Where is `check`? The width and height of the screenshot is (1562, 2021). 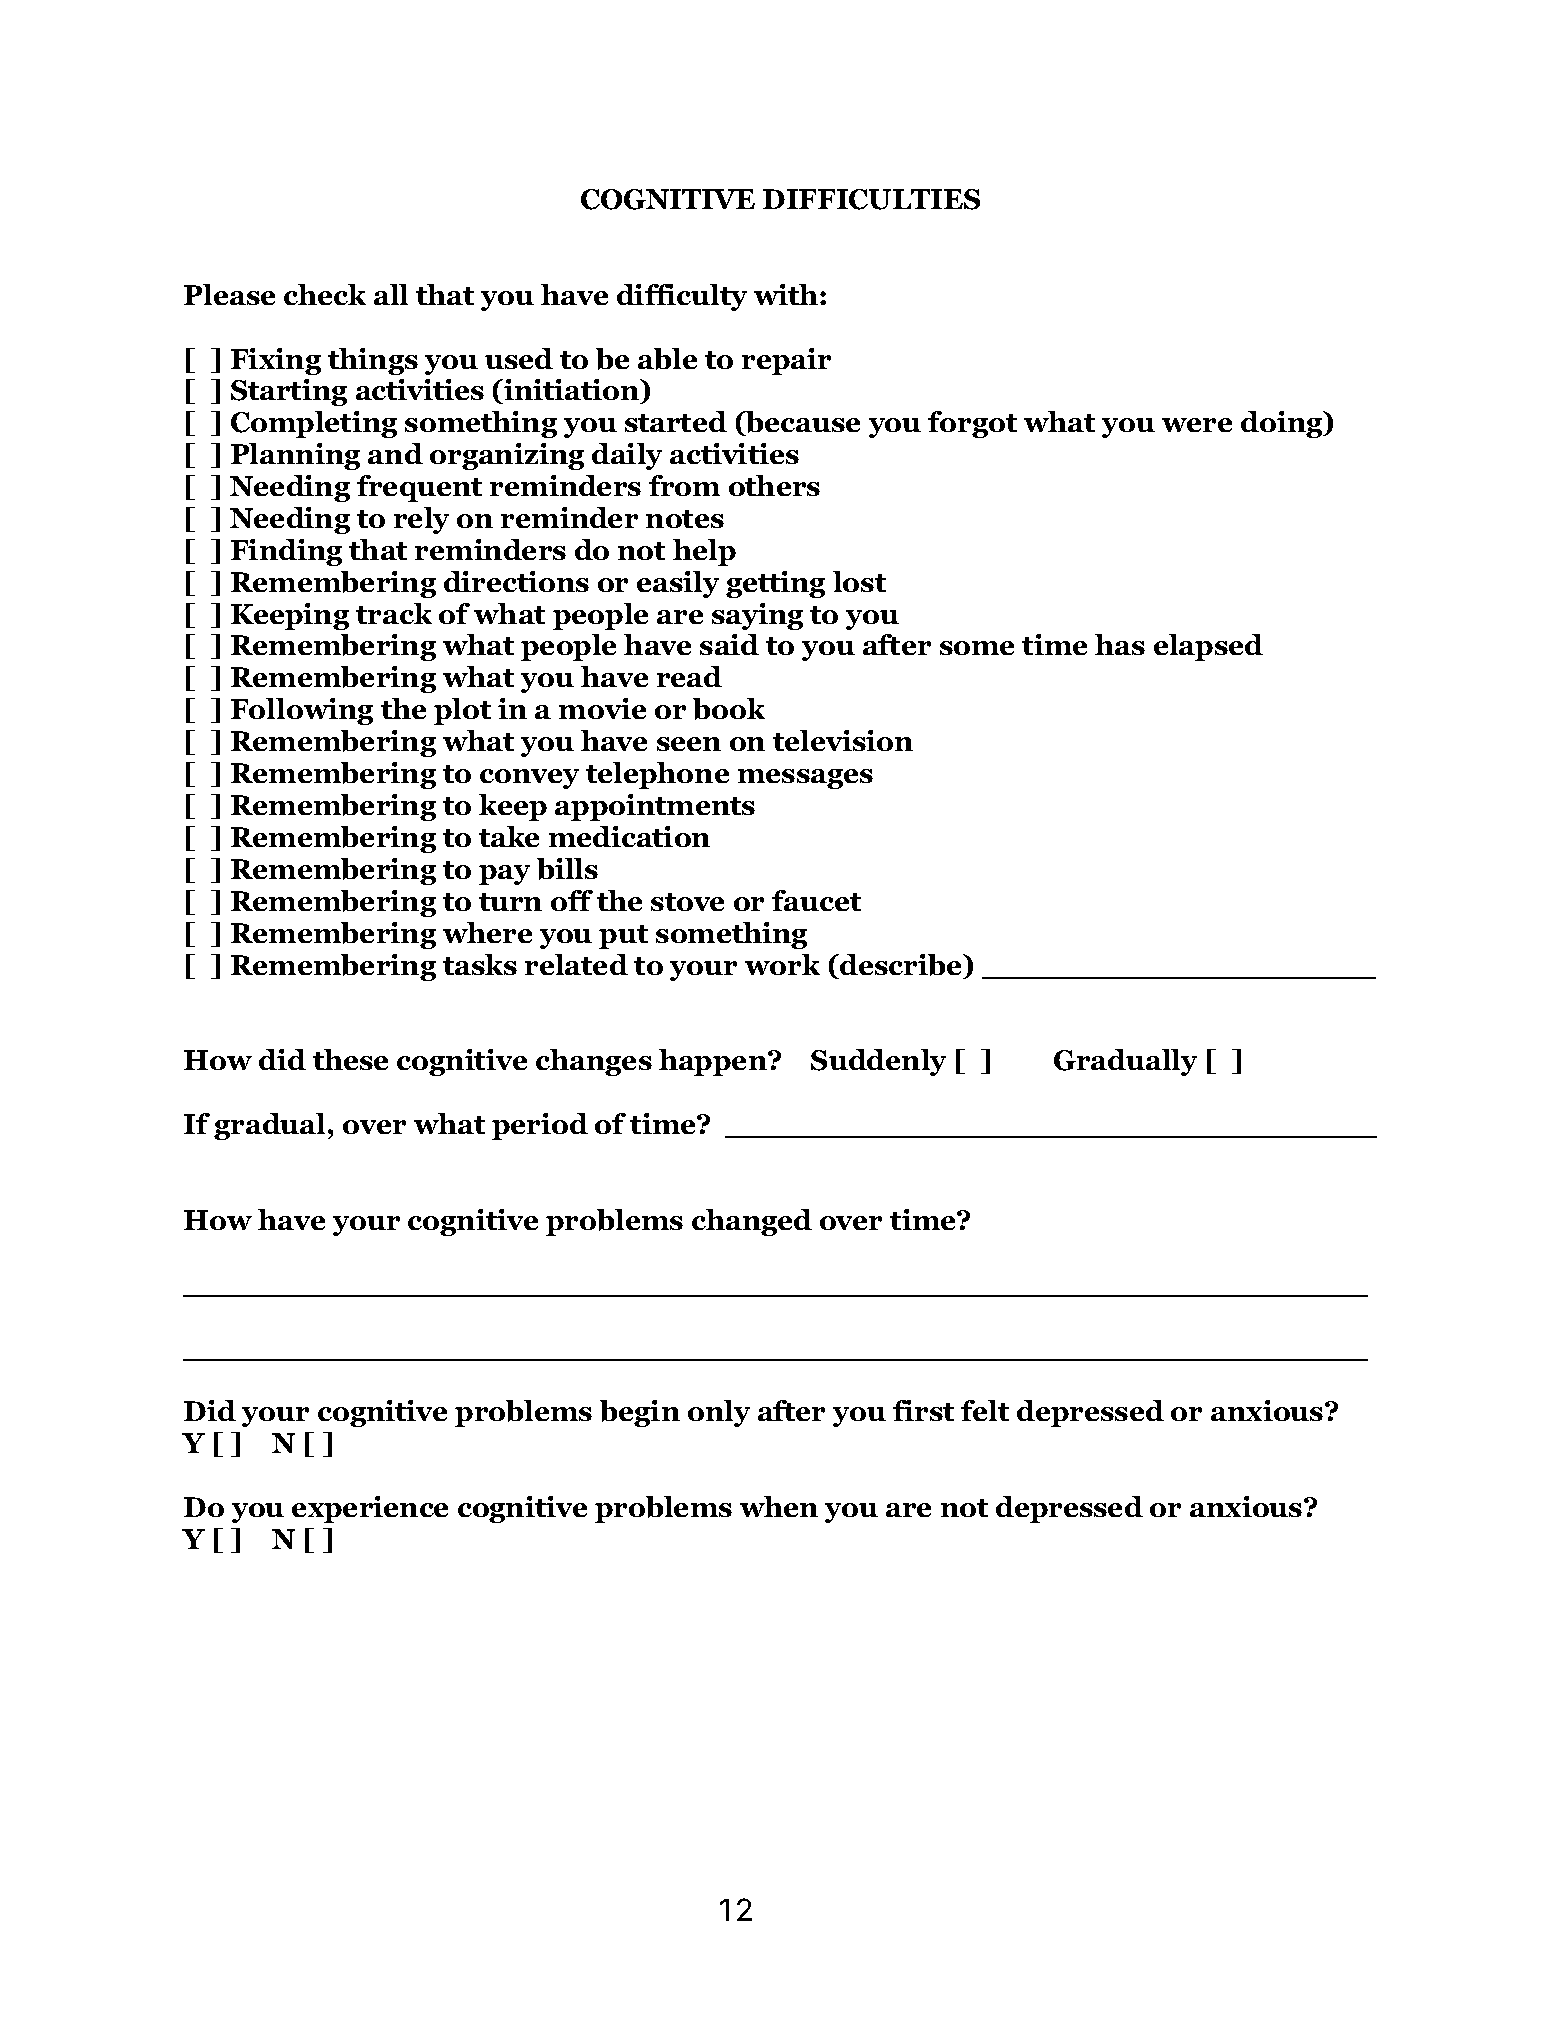
check is located at coordinates (325, 294).
